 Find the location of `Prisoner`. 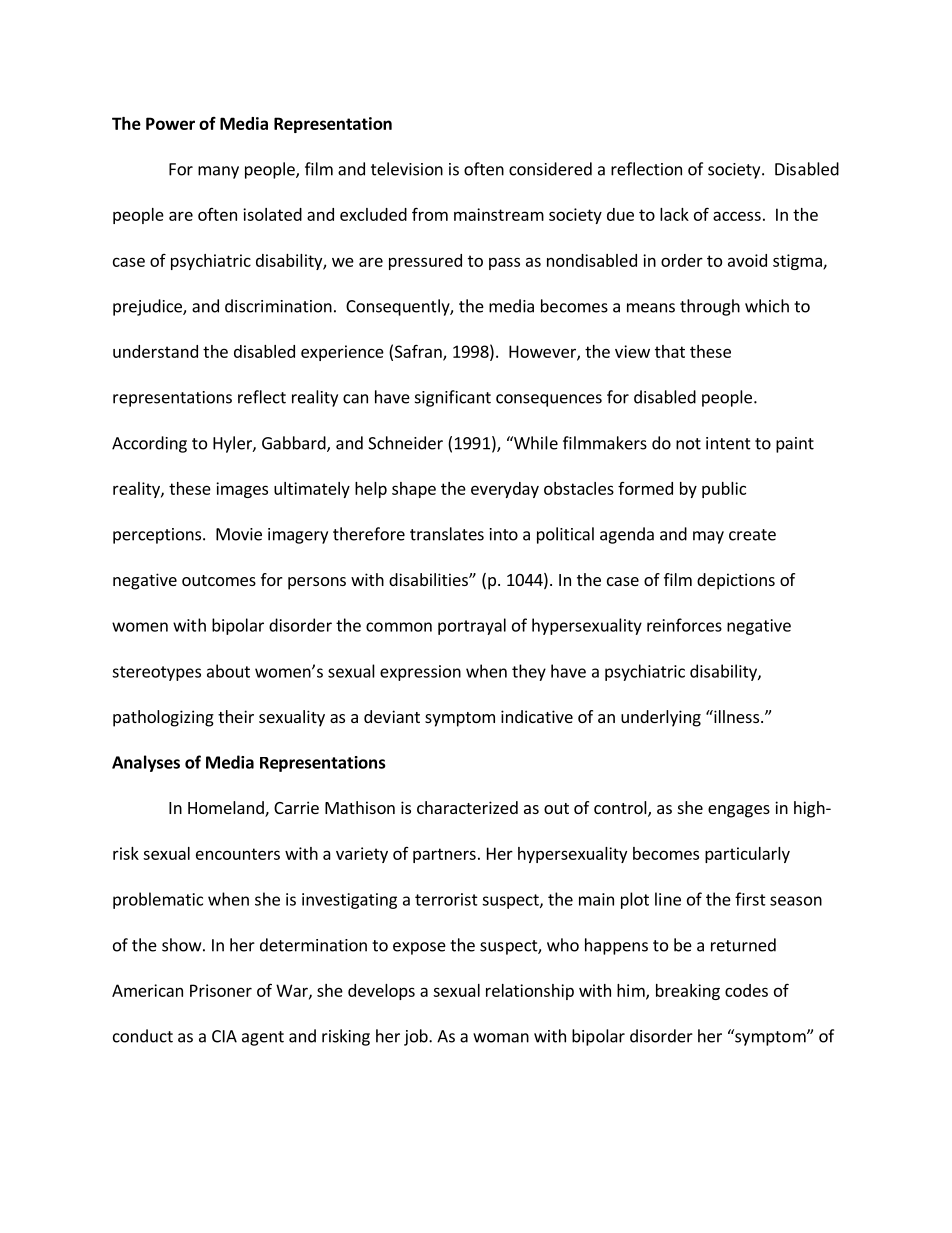

Prisoner is located at coordinates (221, 990).
